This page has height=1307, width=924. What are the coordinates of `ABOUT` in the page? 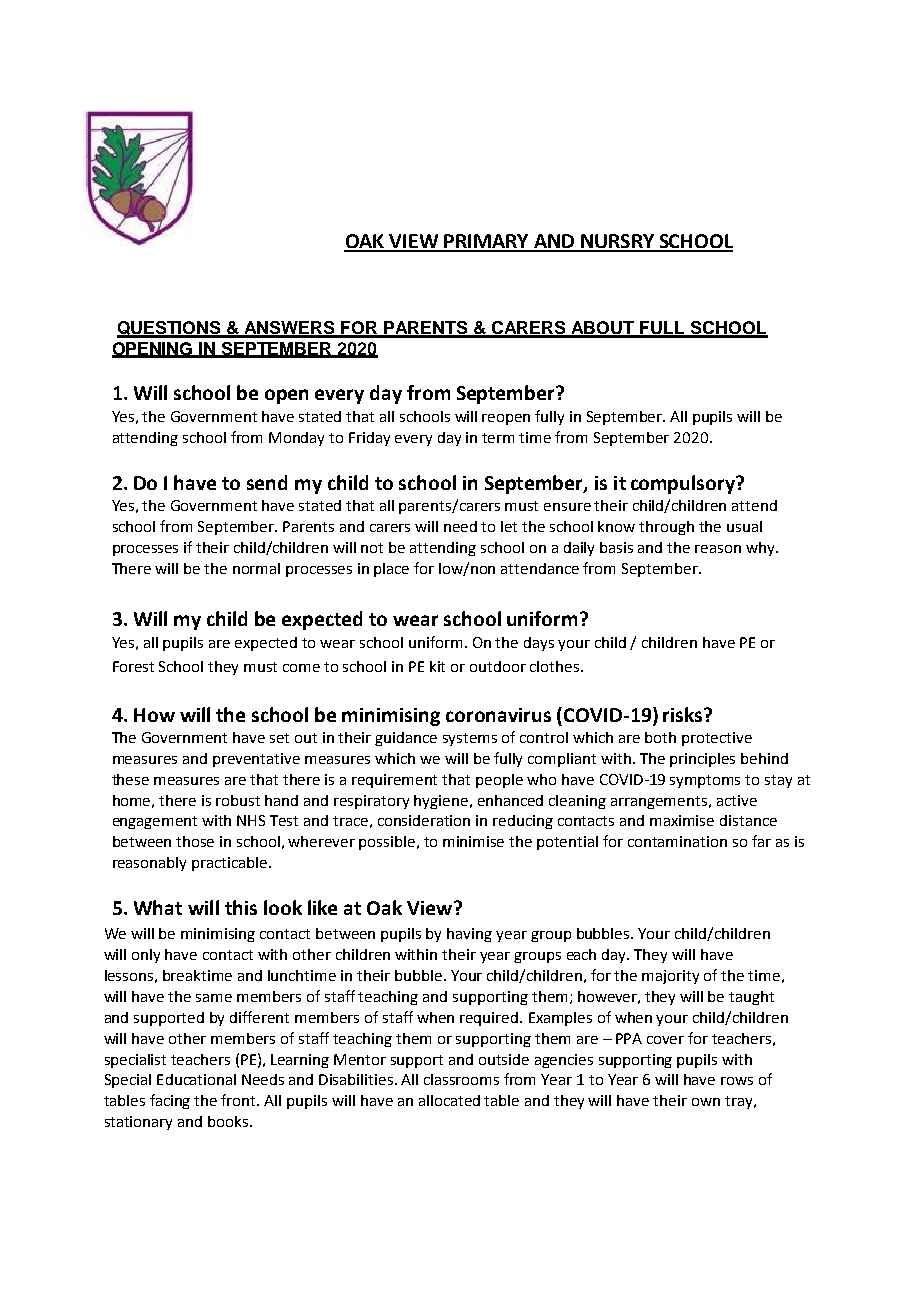 It's located at (603, 329).
